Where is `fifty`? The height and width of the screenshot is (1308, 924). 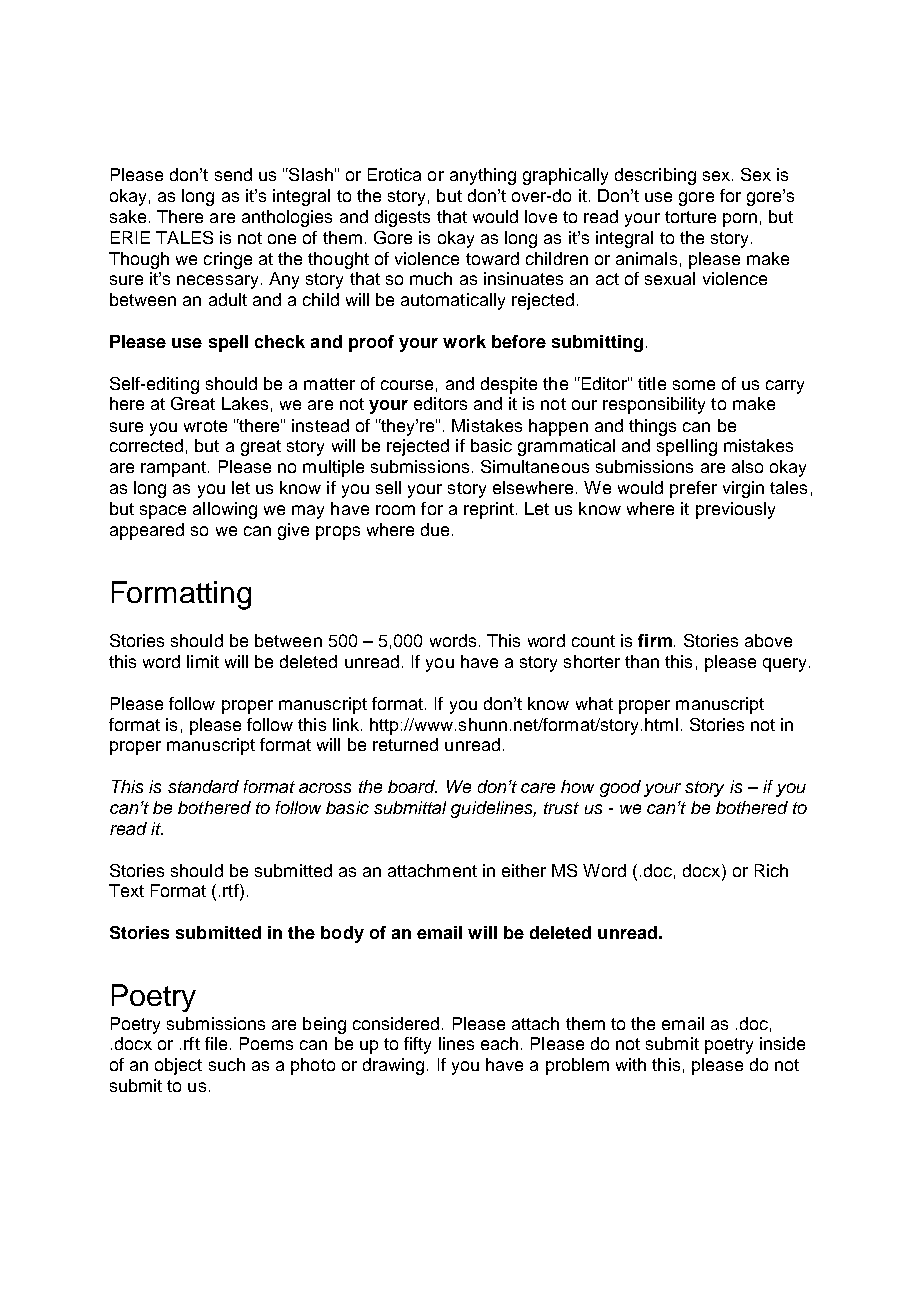
fifty is located at coordinates (417, 1045).
